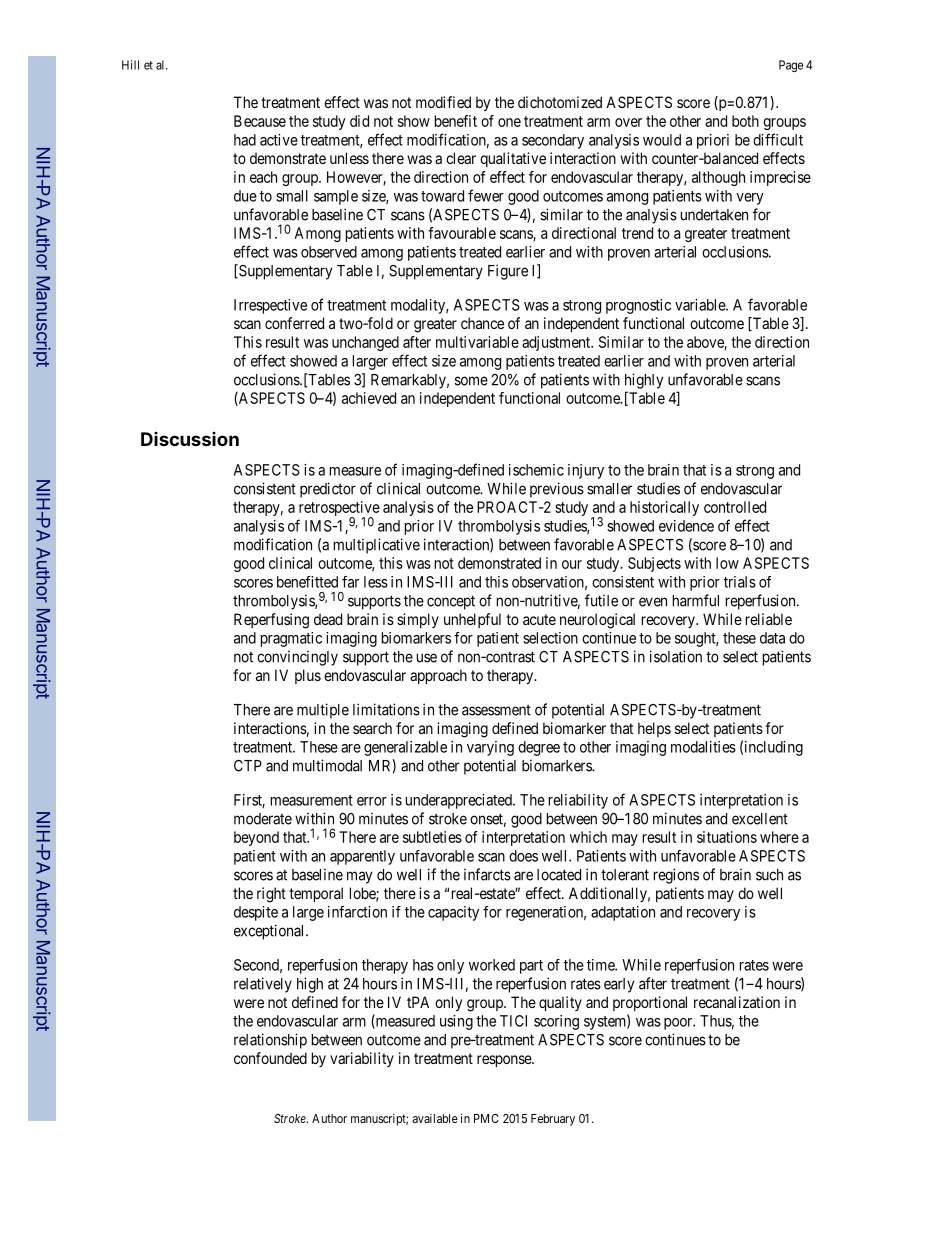 The image size is (952, 1233). What do you see at coordinates (443, 102) in the document?
I see `modified` at bounding box center [443, 102].
